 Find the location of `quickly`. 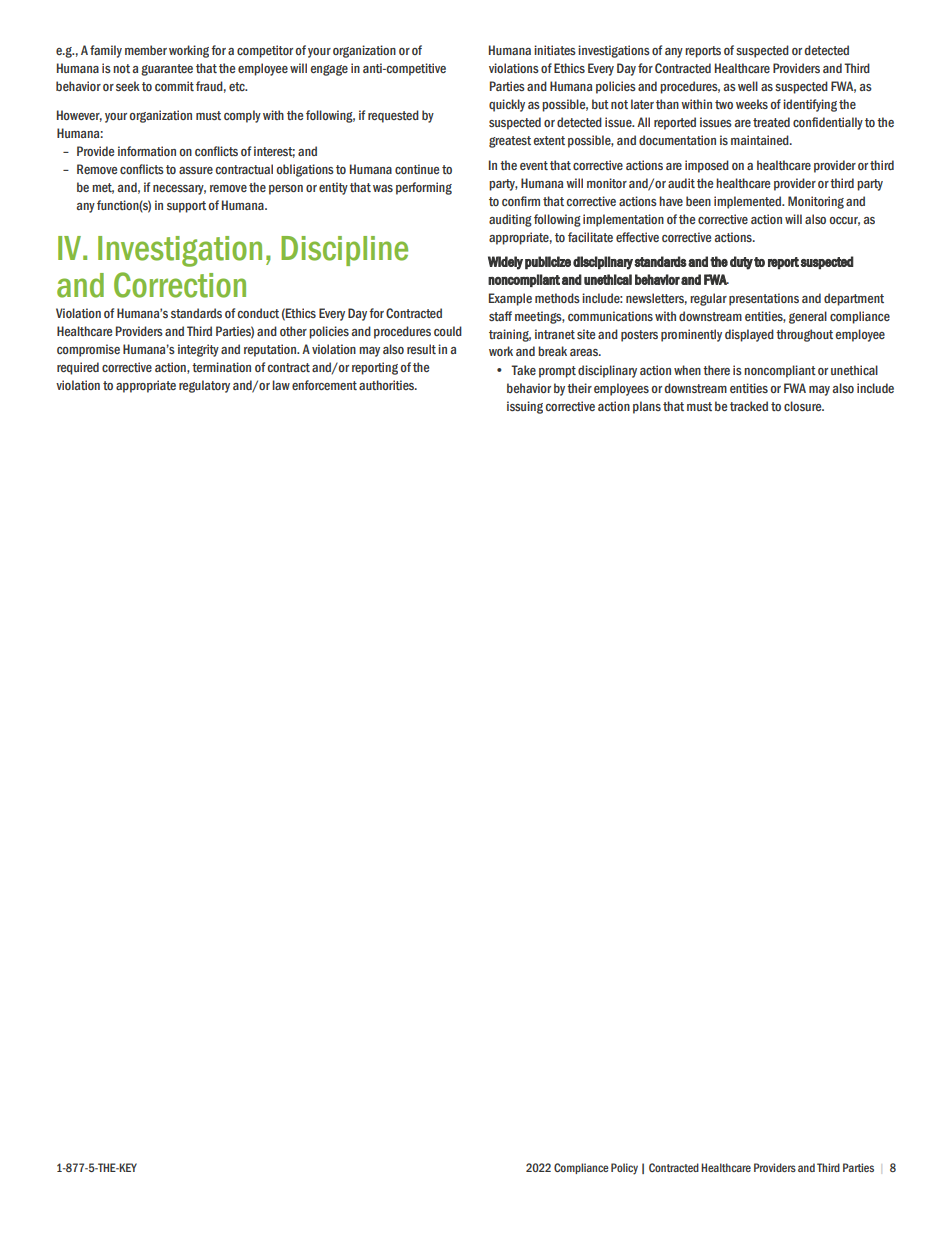

quickly is located at coordinates (507, 105).
